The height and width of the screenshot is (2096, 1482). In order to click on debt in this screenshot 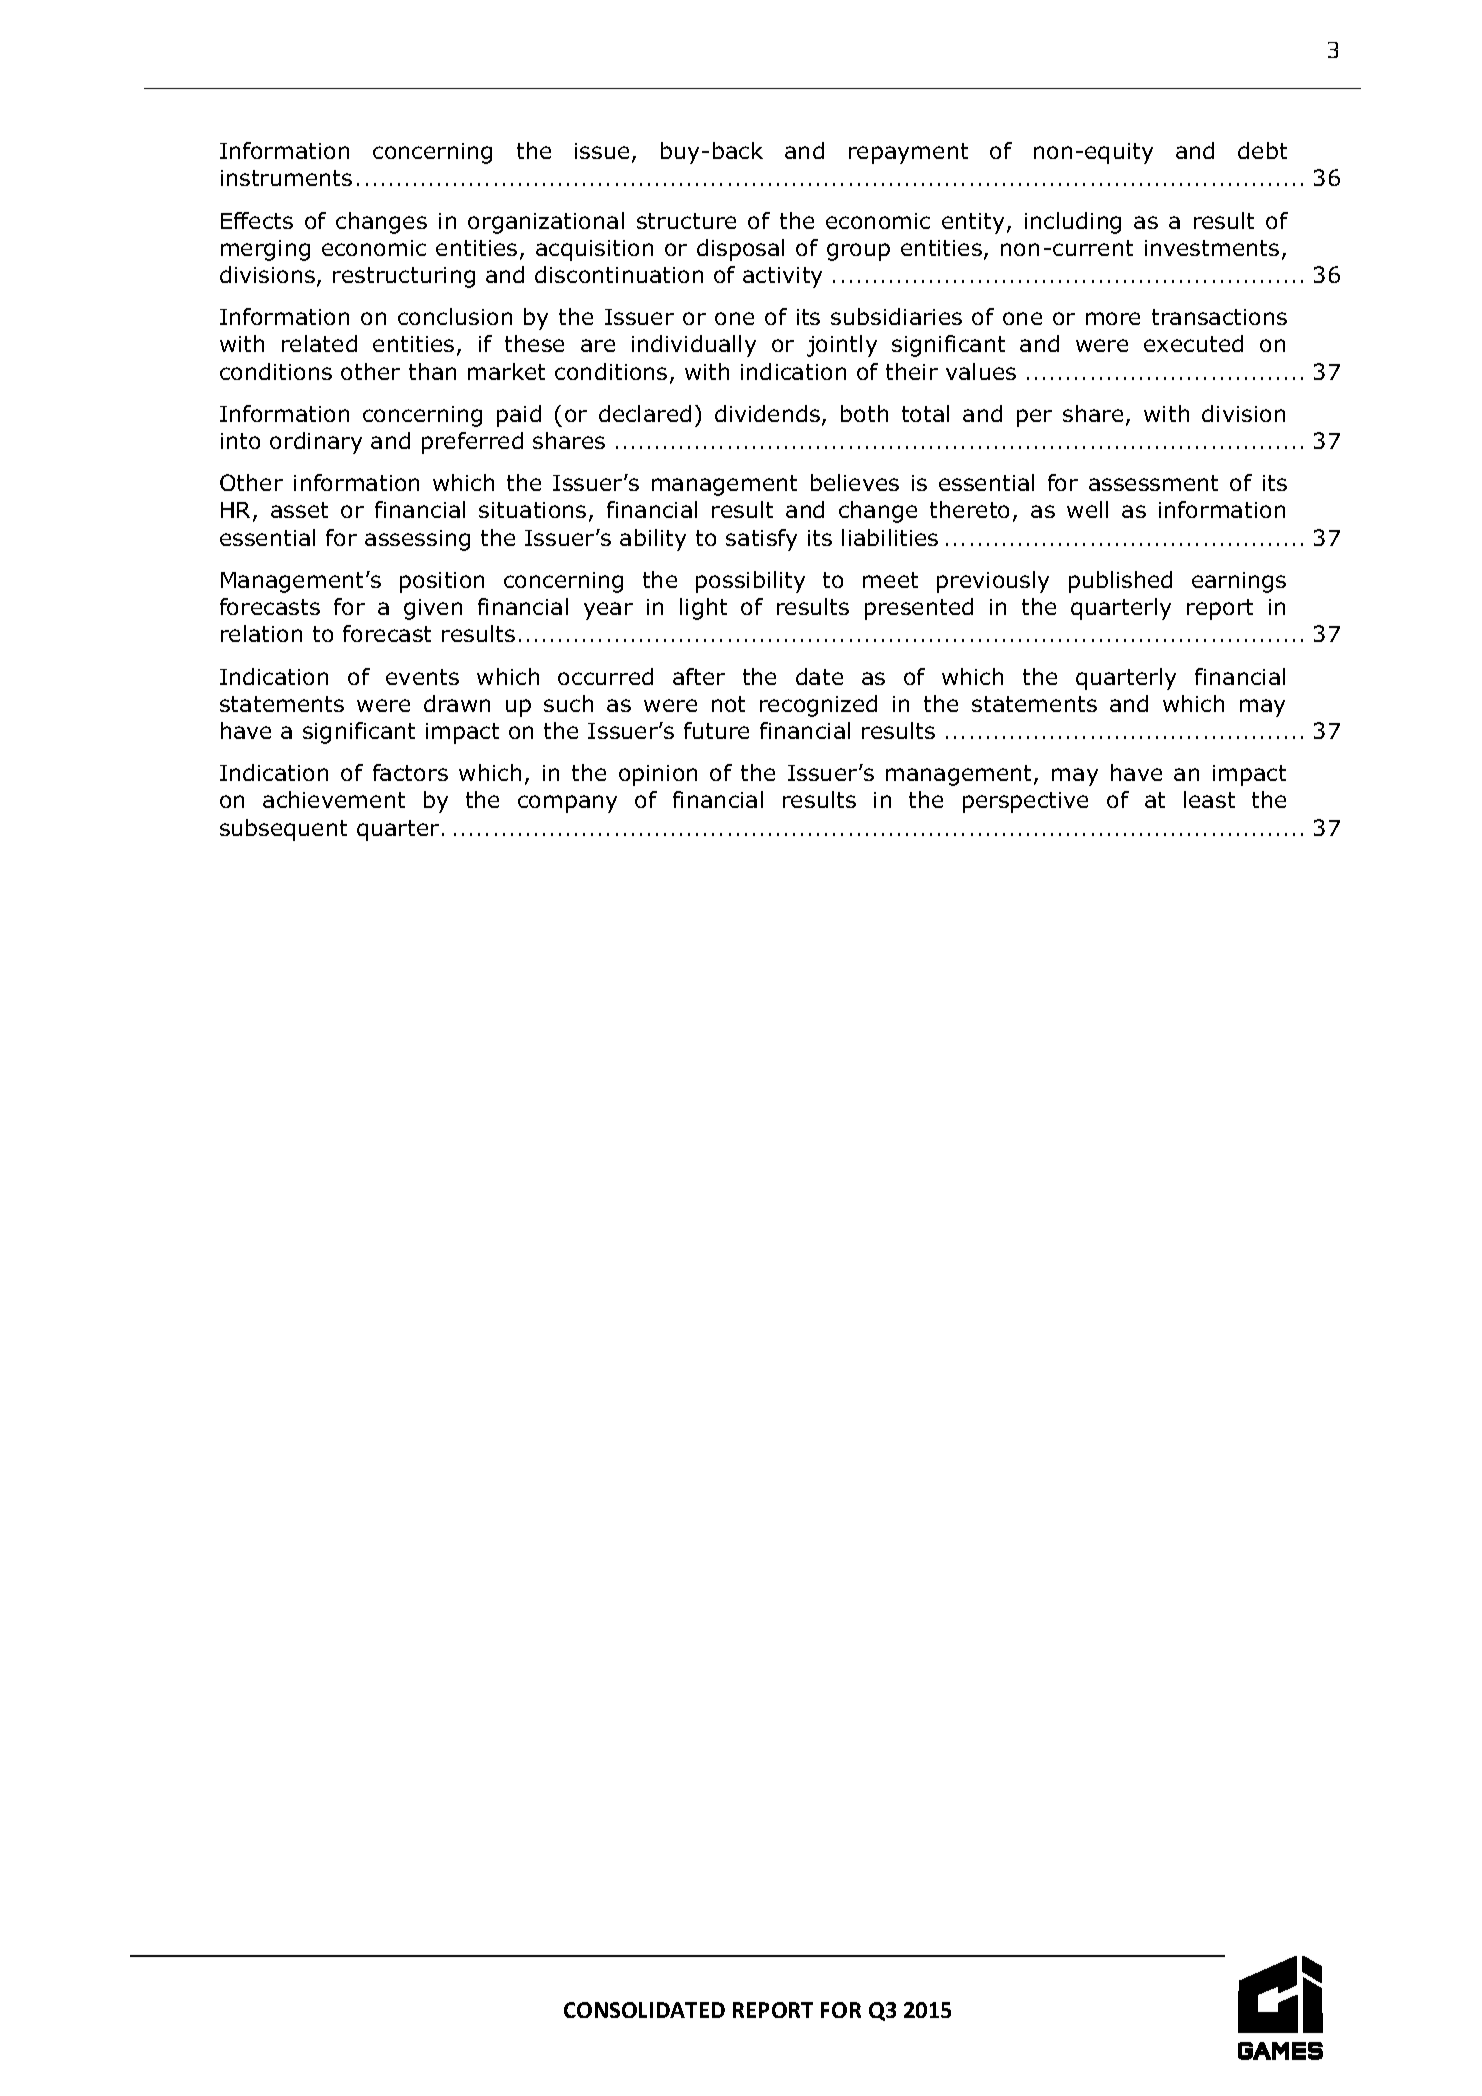, I will do `click(1262, 150)`.
